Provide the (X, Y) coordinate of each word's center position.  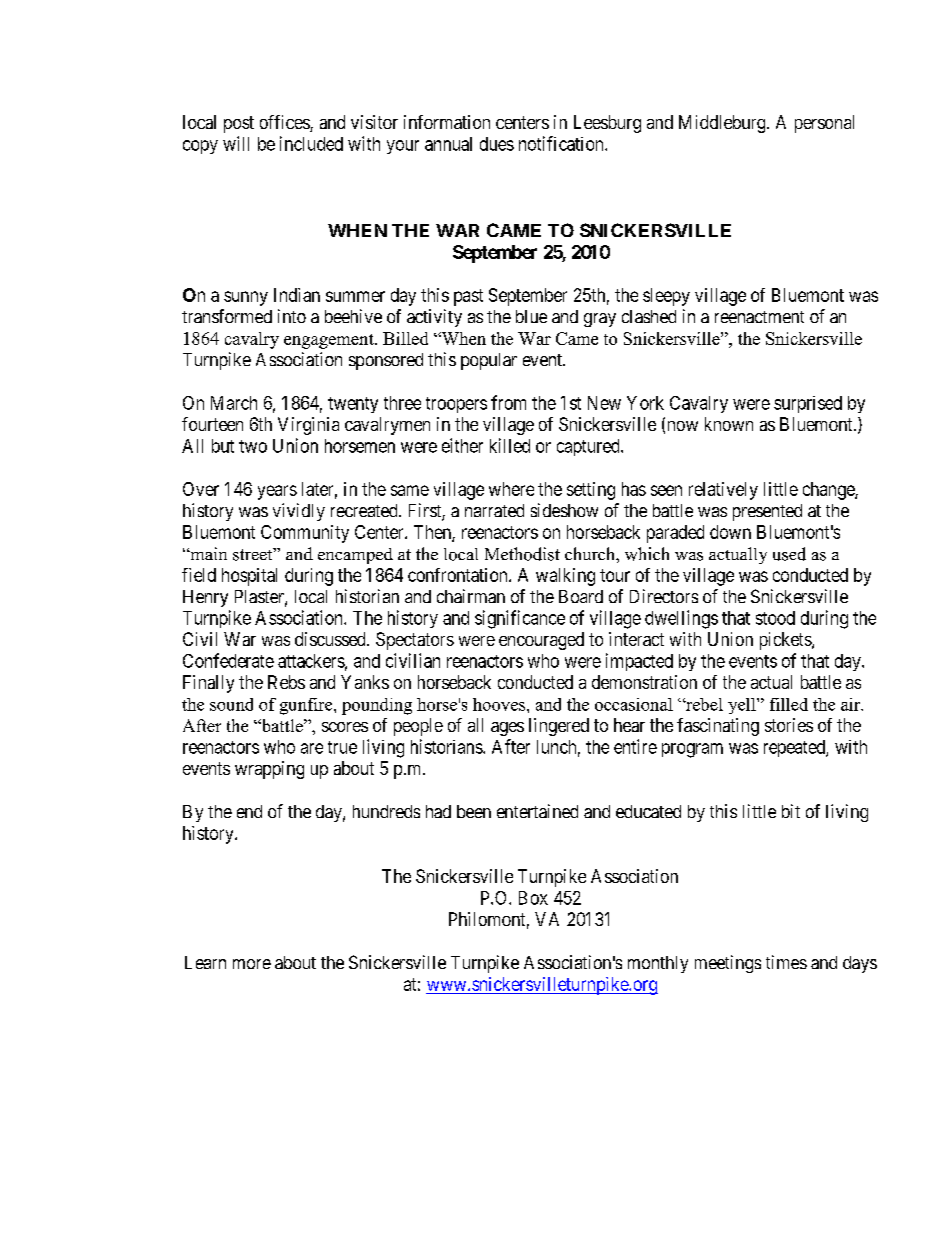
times (786, 962)
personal (824, 124)
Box (533, 898)
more (252, 964)
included (311, 143)
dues (497, 144)
